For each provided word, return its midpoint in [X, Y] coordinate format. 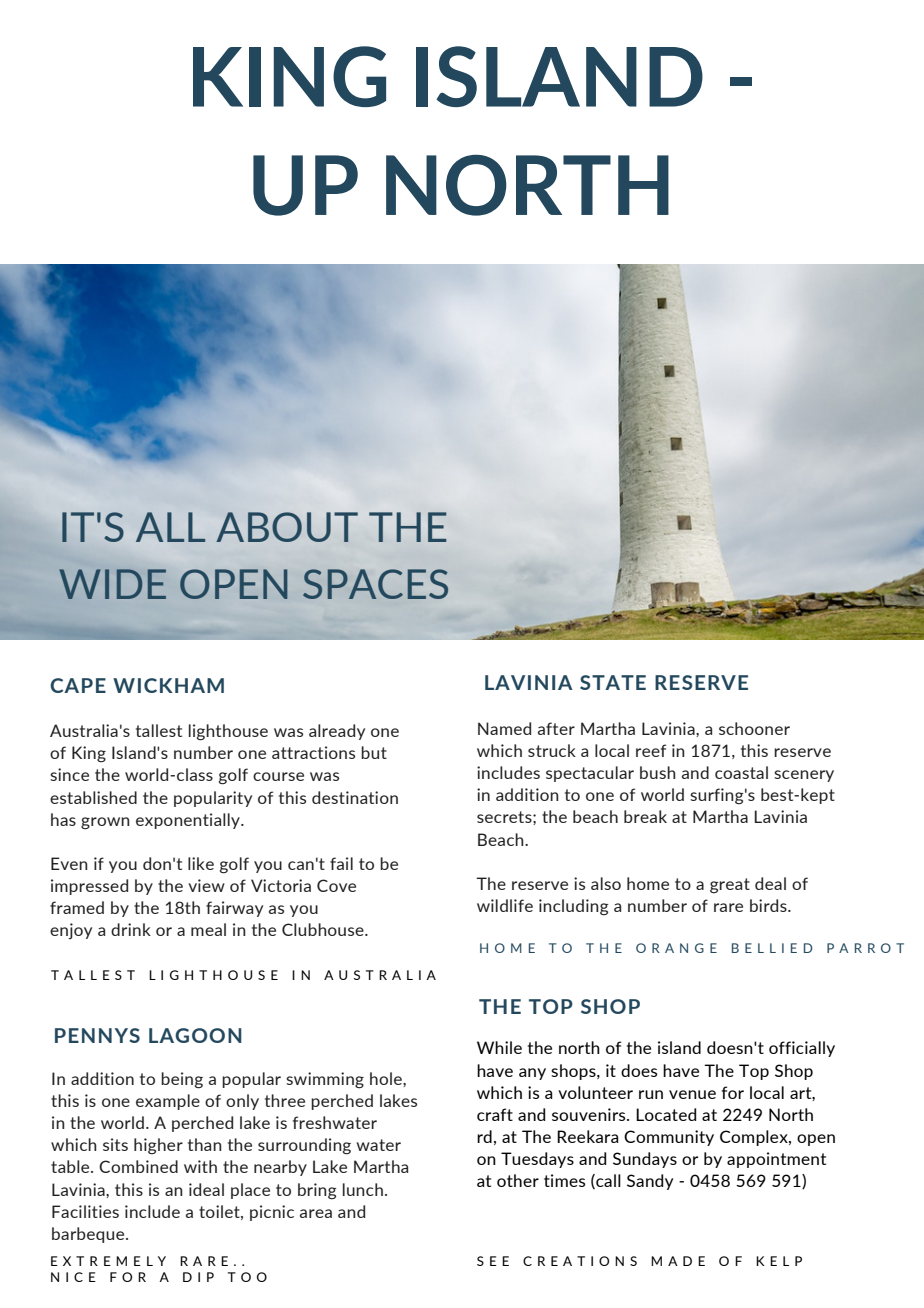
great [730, 886]
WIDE [112, 584]
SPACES [375, 584]
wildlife [505, 905]
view [206, 885]
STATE [613, 682]
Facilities [85, 1211]
